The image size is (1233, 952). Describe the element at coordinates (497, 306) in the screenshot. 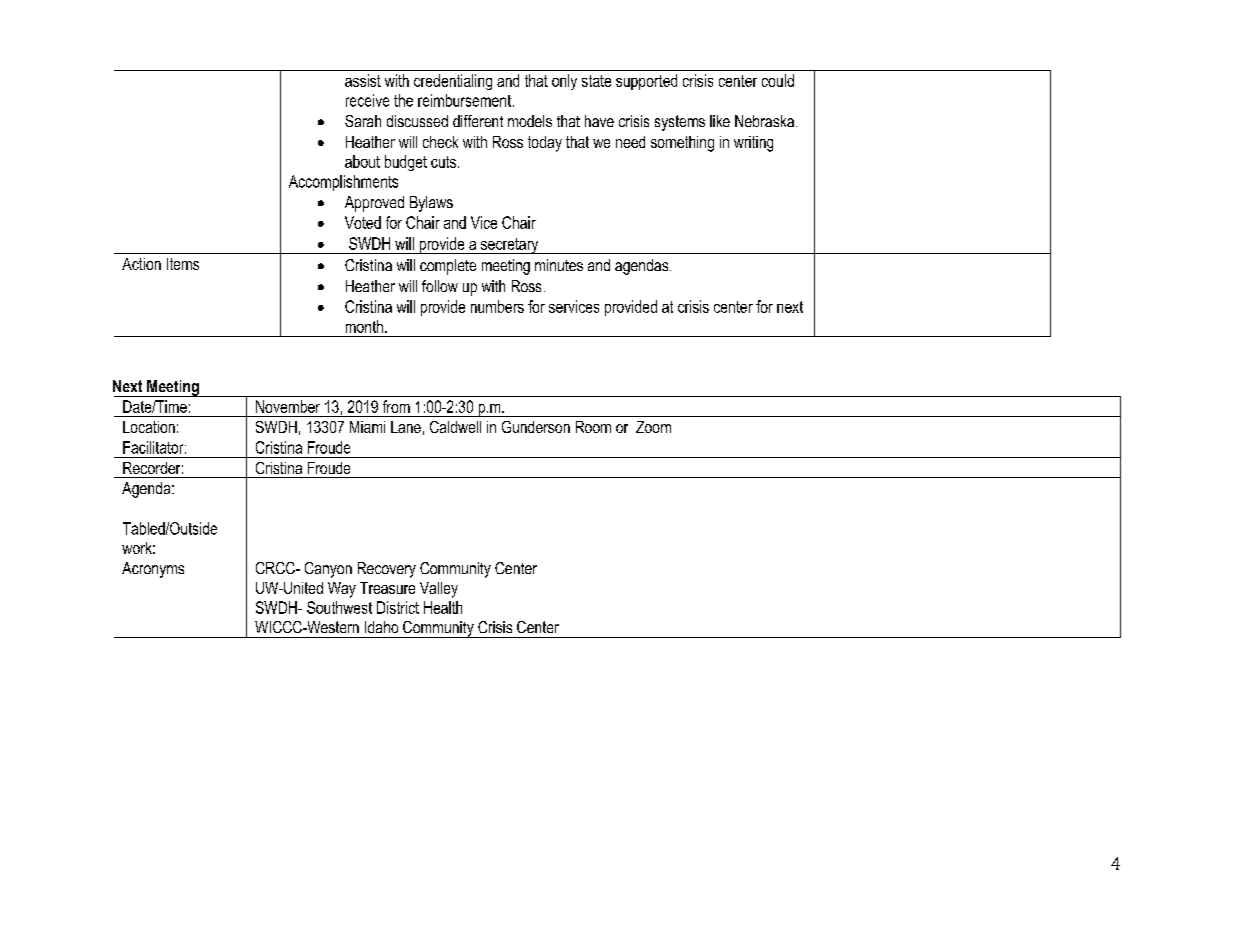

I see `numbers` at that location.
